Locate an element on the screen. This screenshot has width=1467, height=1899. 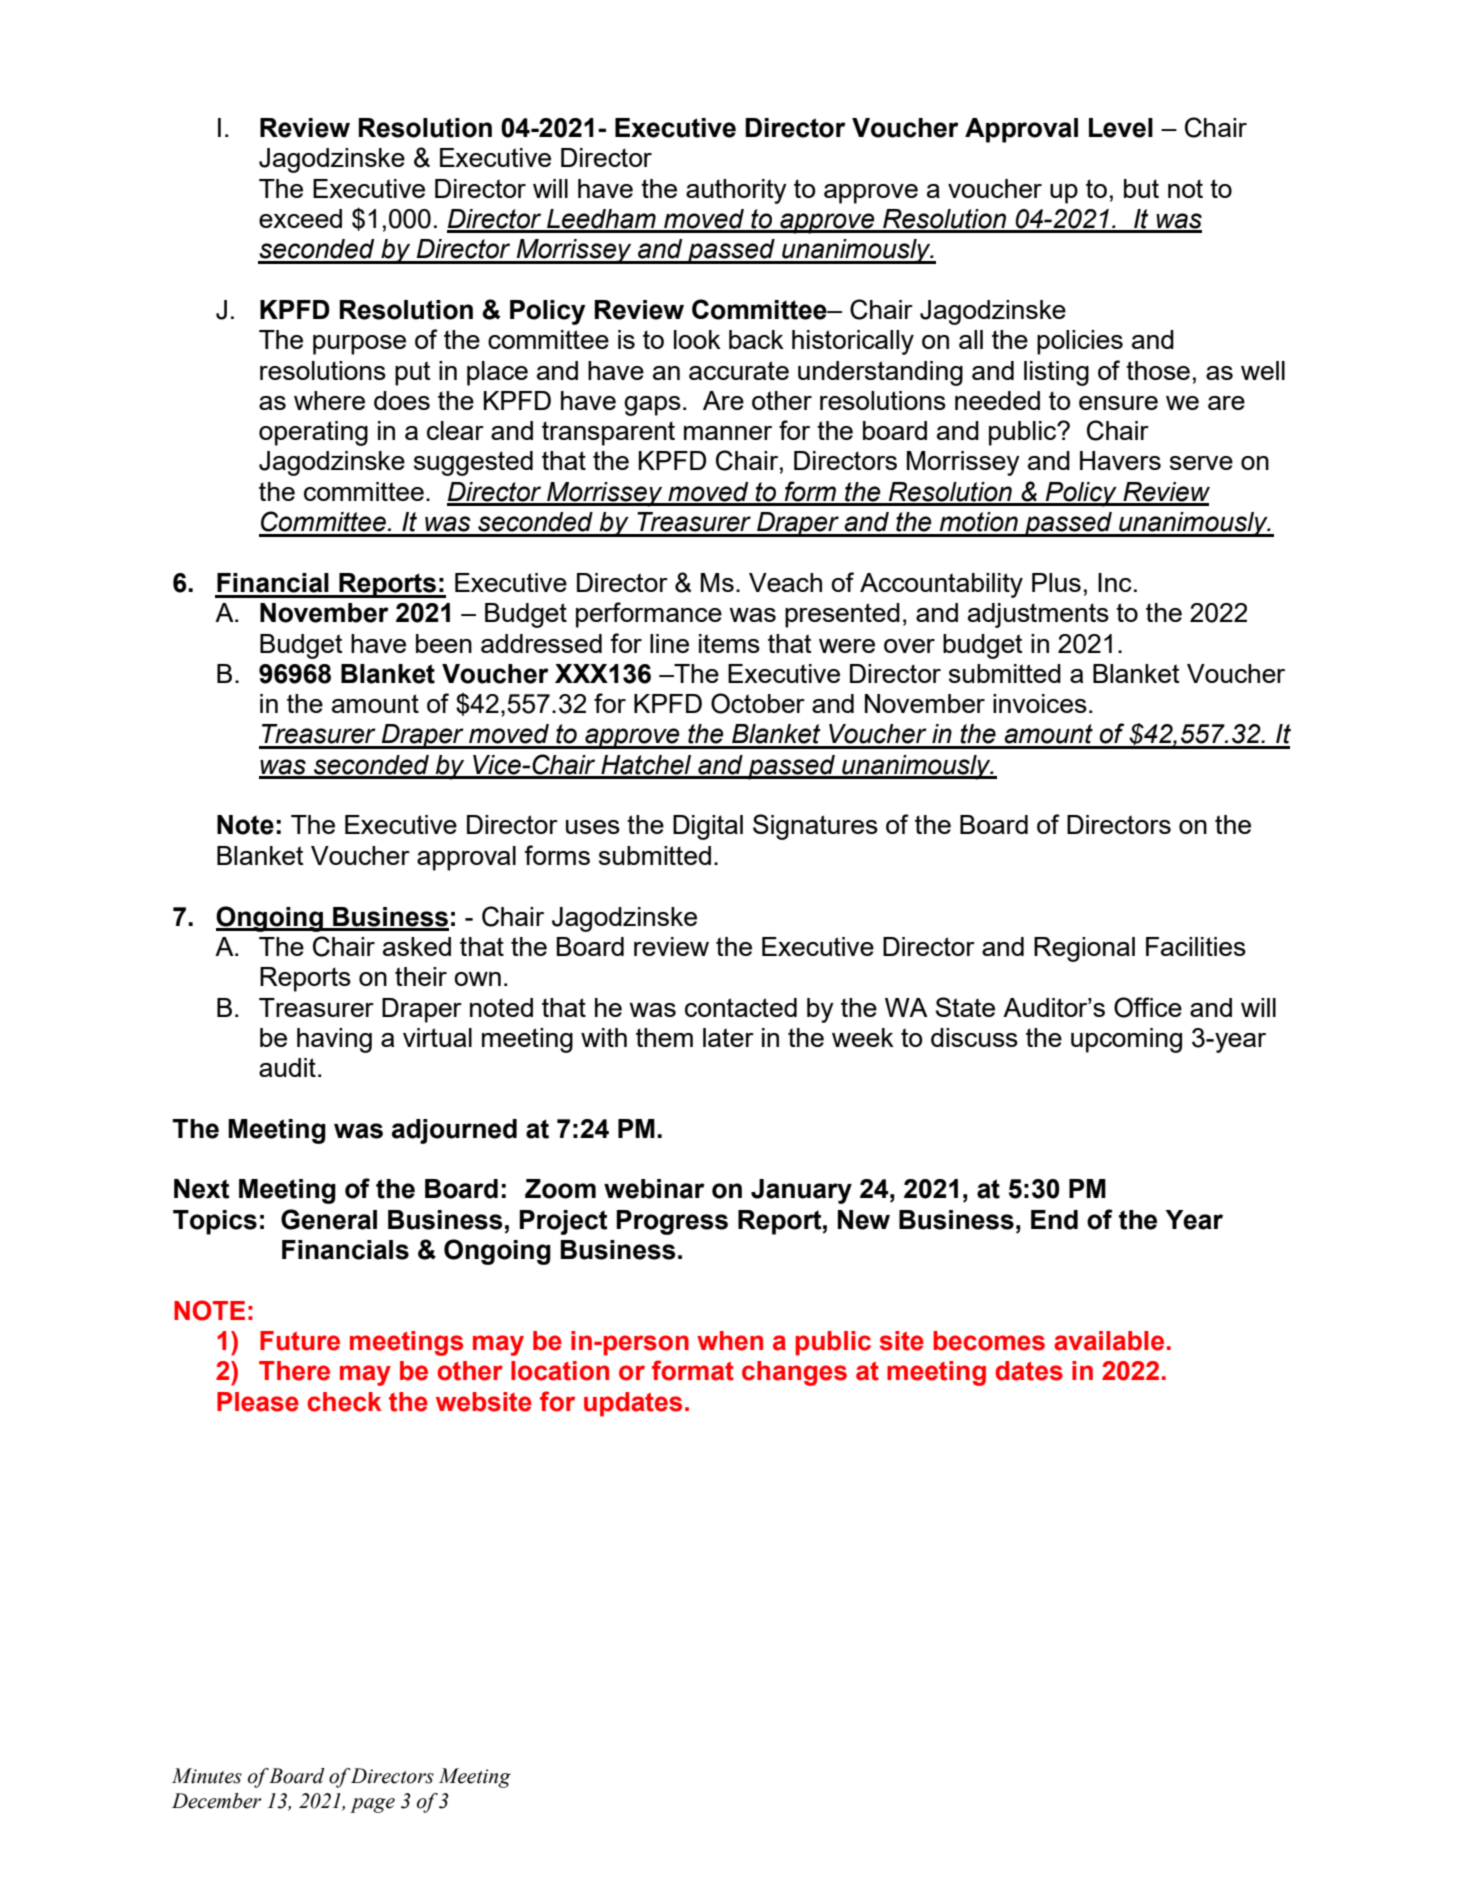
been is located at coordinates (444, 643).
